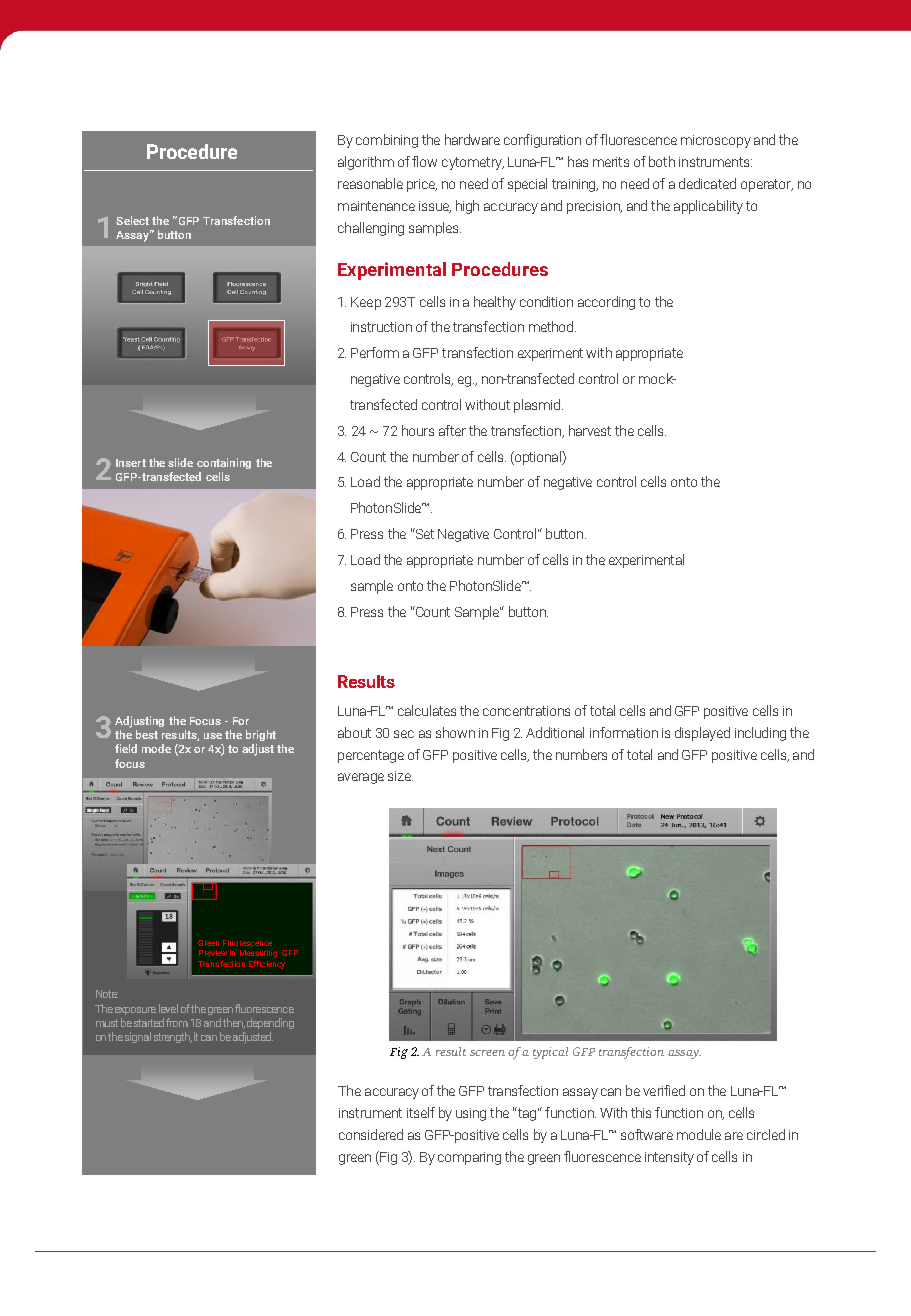  I want to click on Preview, so click(213, 953).
